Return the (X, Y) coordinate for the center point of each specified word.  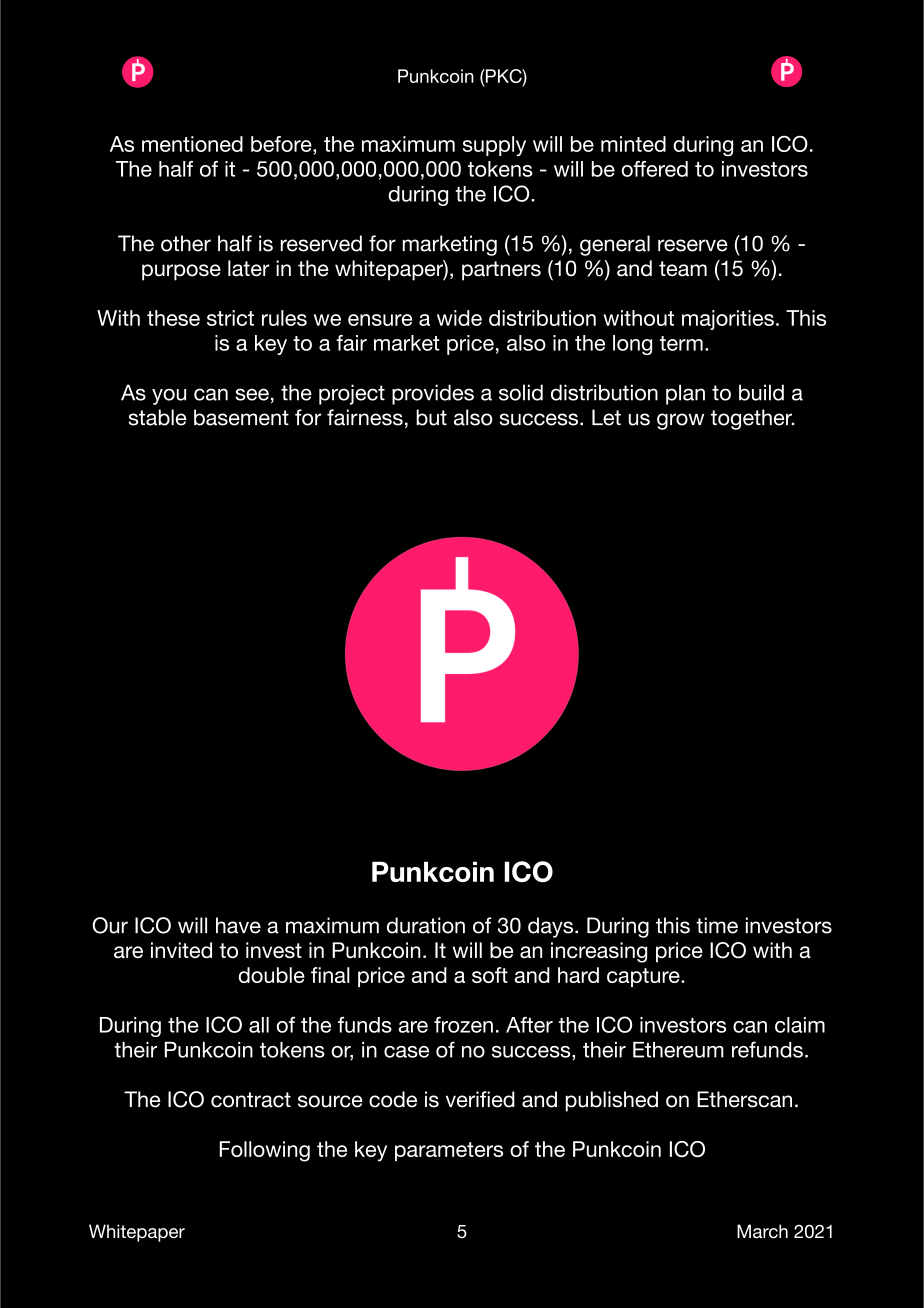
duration (426, 925)
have (238, 925)
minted (633, 144)
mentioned (192, 144)
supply (494, 146)
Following (265, 1151)
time (717, 925)
